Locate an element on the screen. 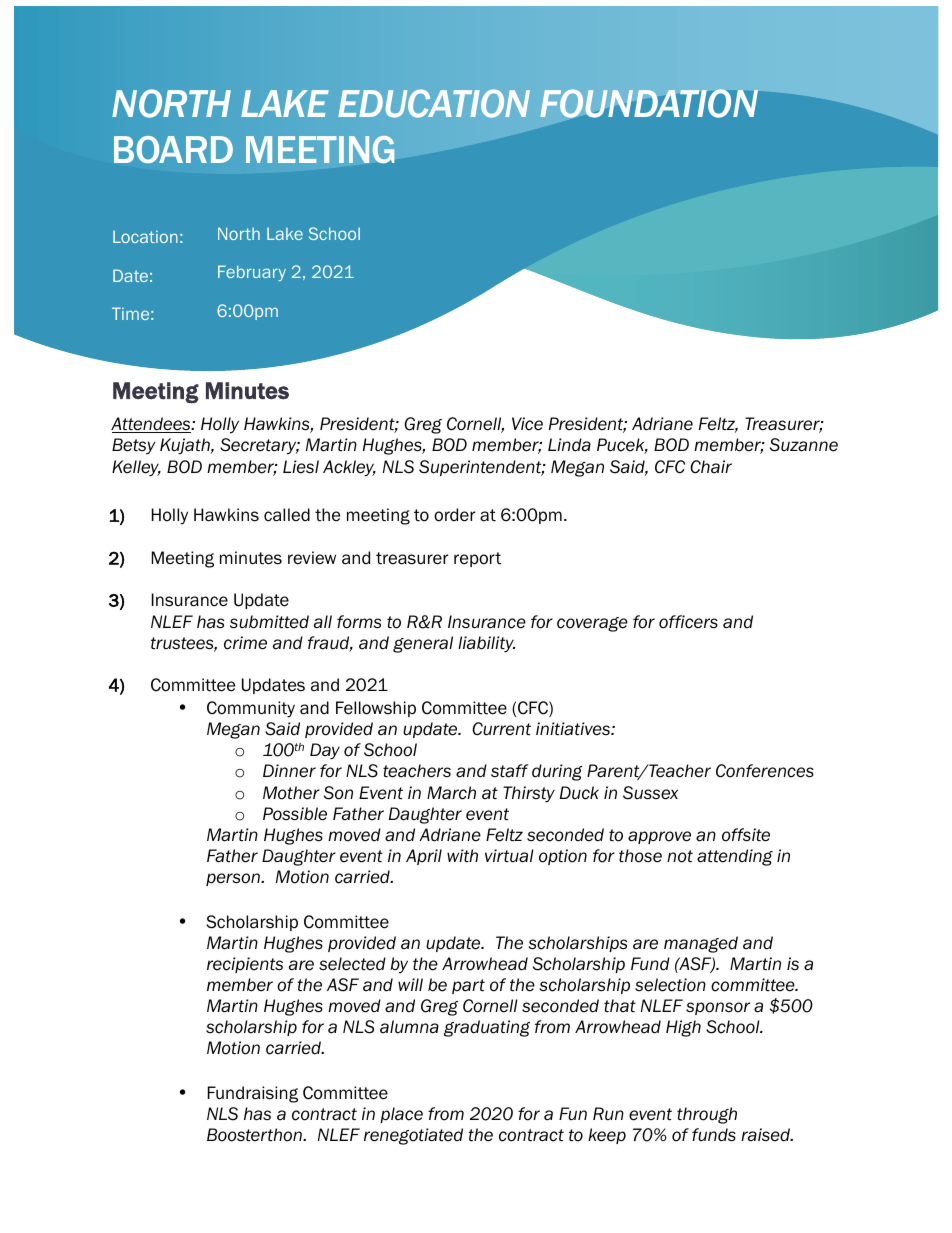  March is located at coordinates (451, 793).
